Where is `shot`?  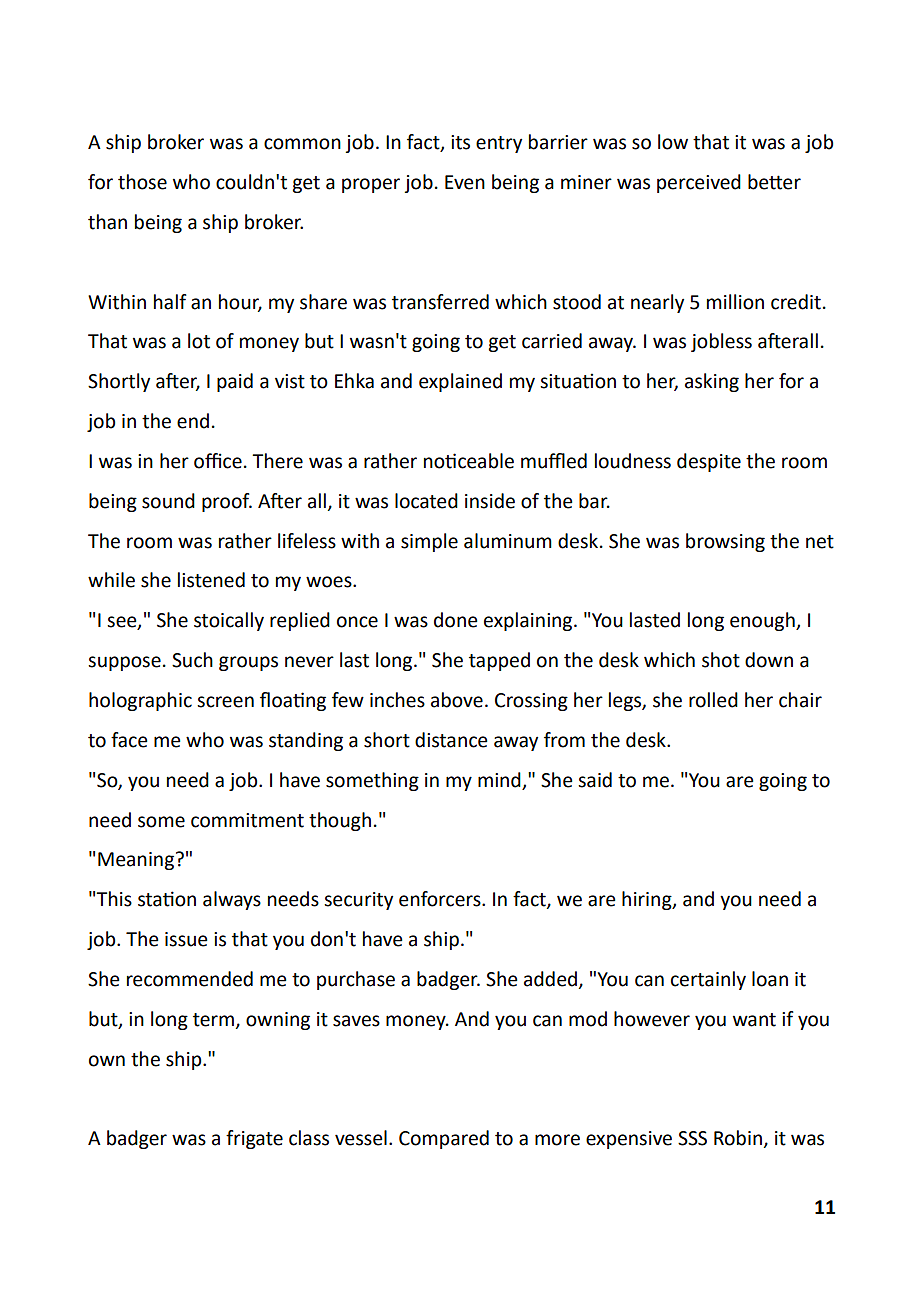
shot is located at coordinates (721, 660).
